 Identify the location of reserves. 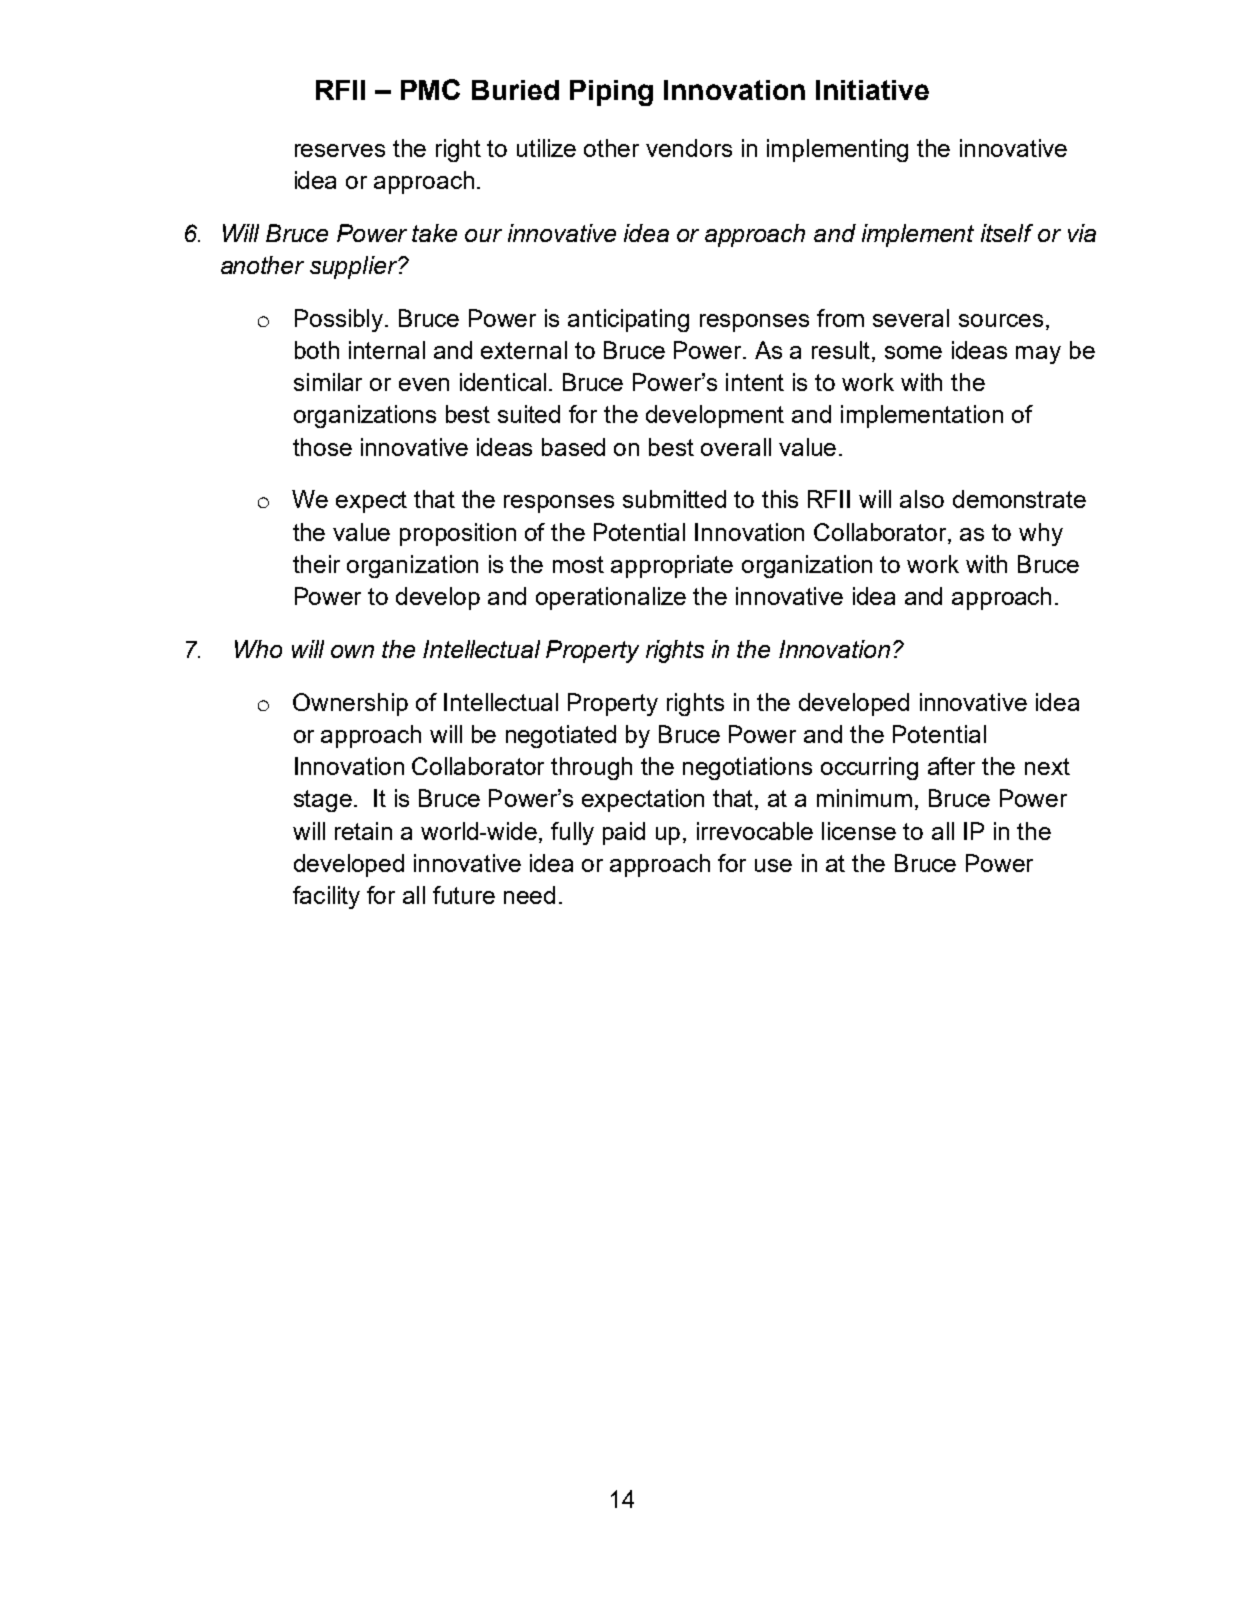
(340, 150).
